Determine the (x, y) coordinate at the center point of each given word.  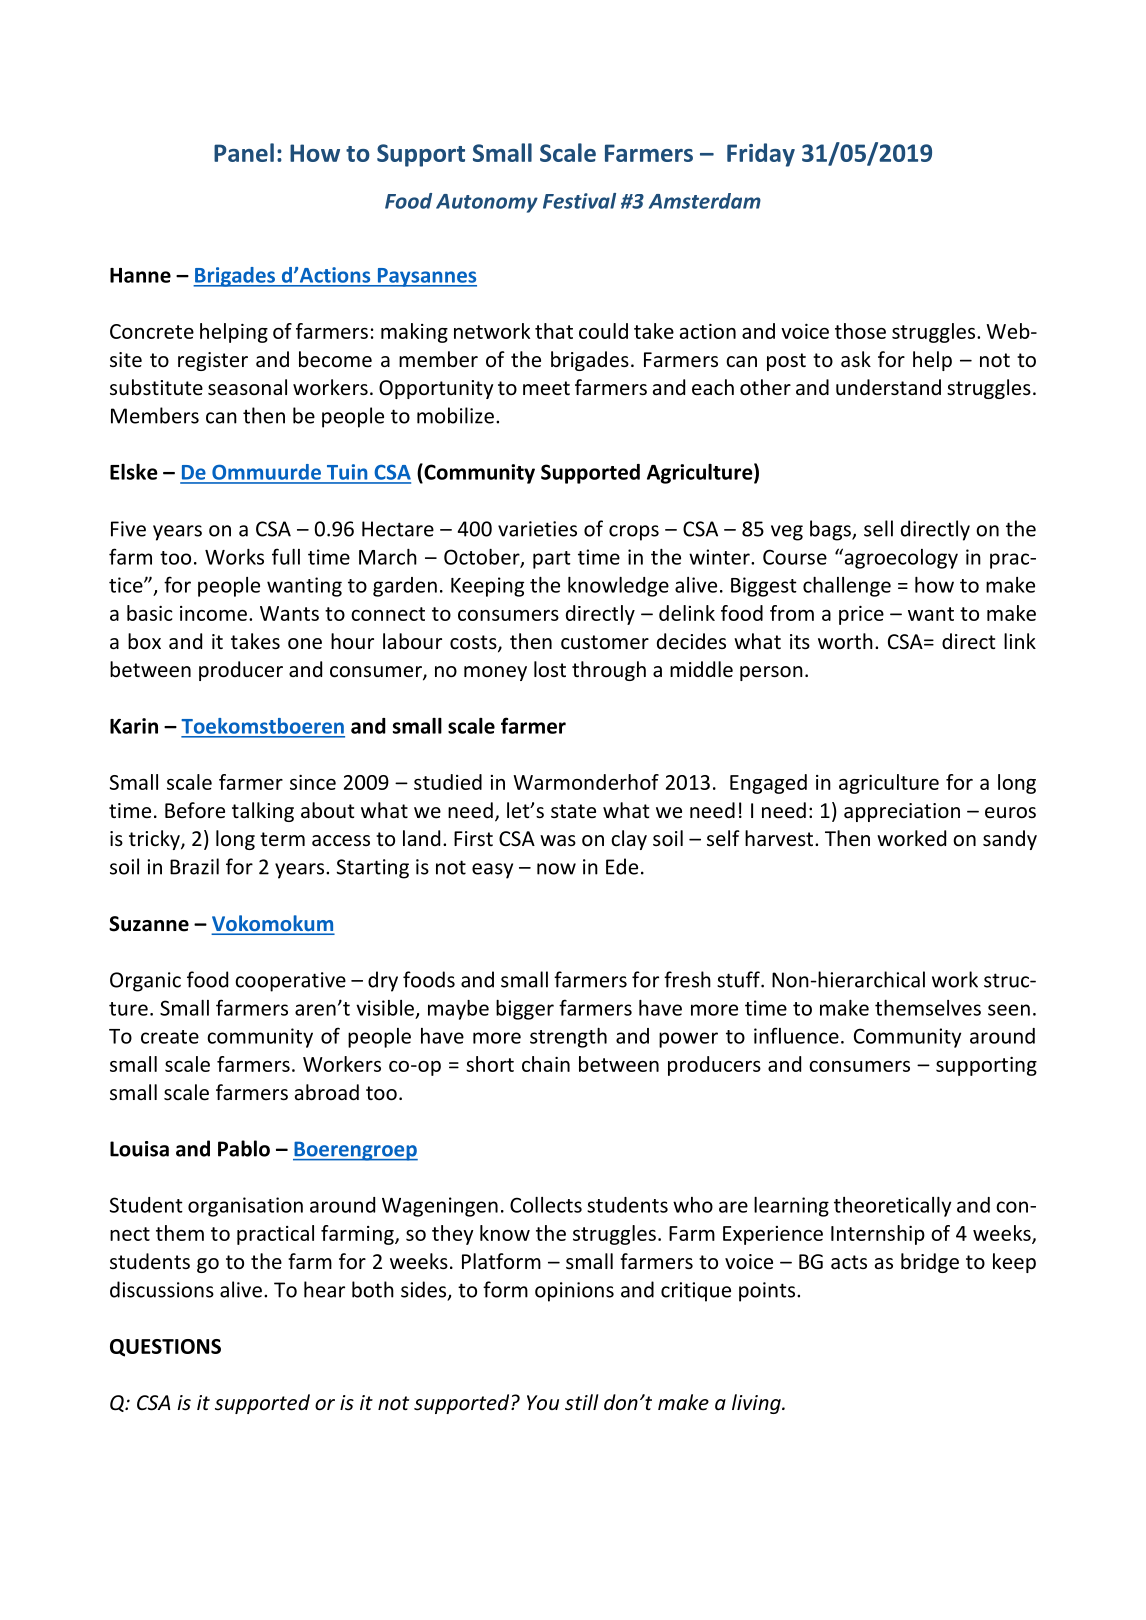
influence (796, 1035)
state (573, 811)
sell (878, 528)
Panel (244, 152)
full (286, 556)
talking (263, 812)
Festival (579, 201)
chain (546, 1064)
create (170, 1037)
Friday (761, 155)
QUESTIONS (165, 1348)
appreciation (902, 812)
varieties (537, 529)
